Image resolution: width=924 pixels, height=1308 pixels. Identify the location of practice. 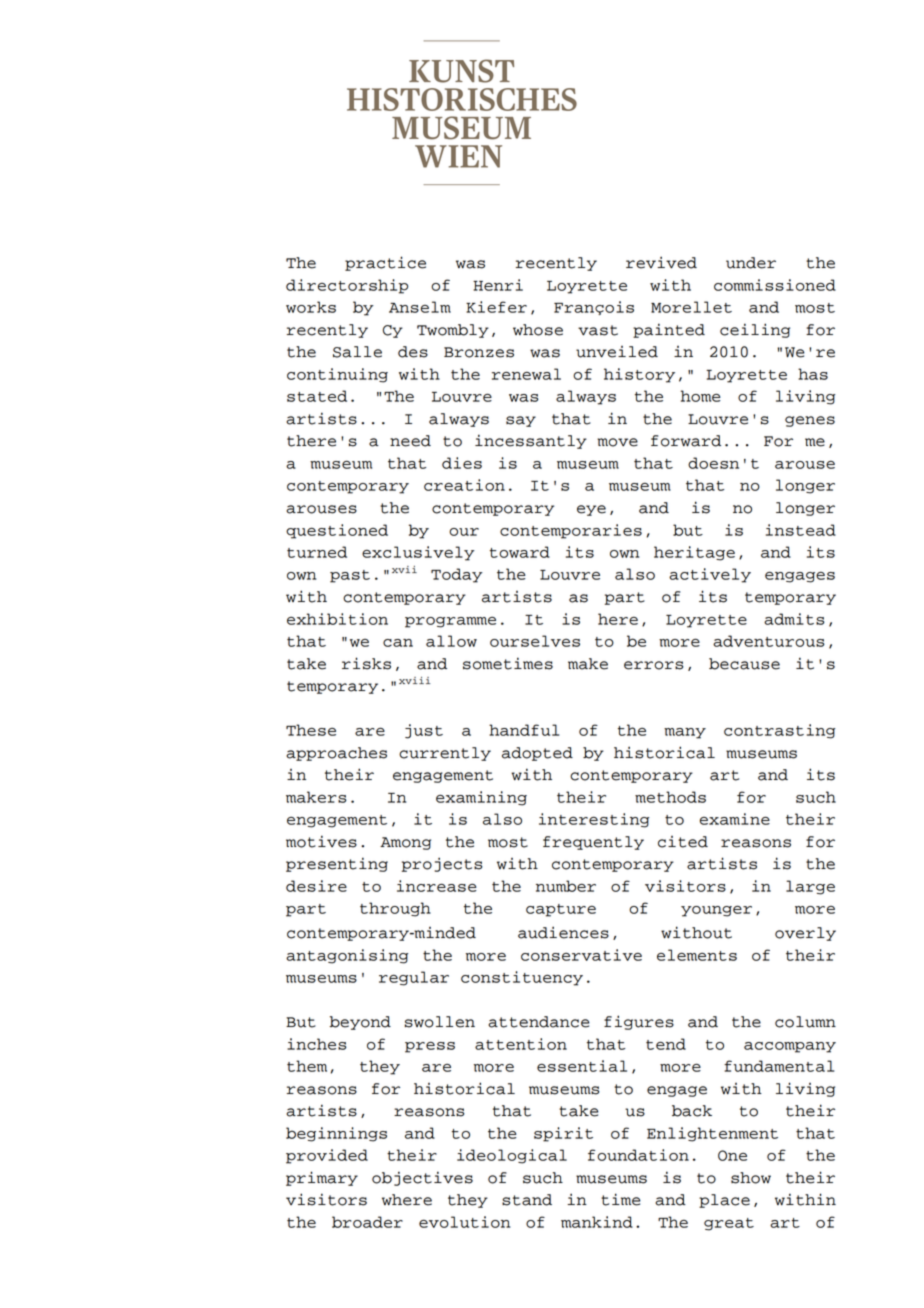
(385, 263).
